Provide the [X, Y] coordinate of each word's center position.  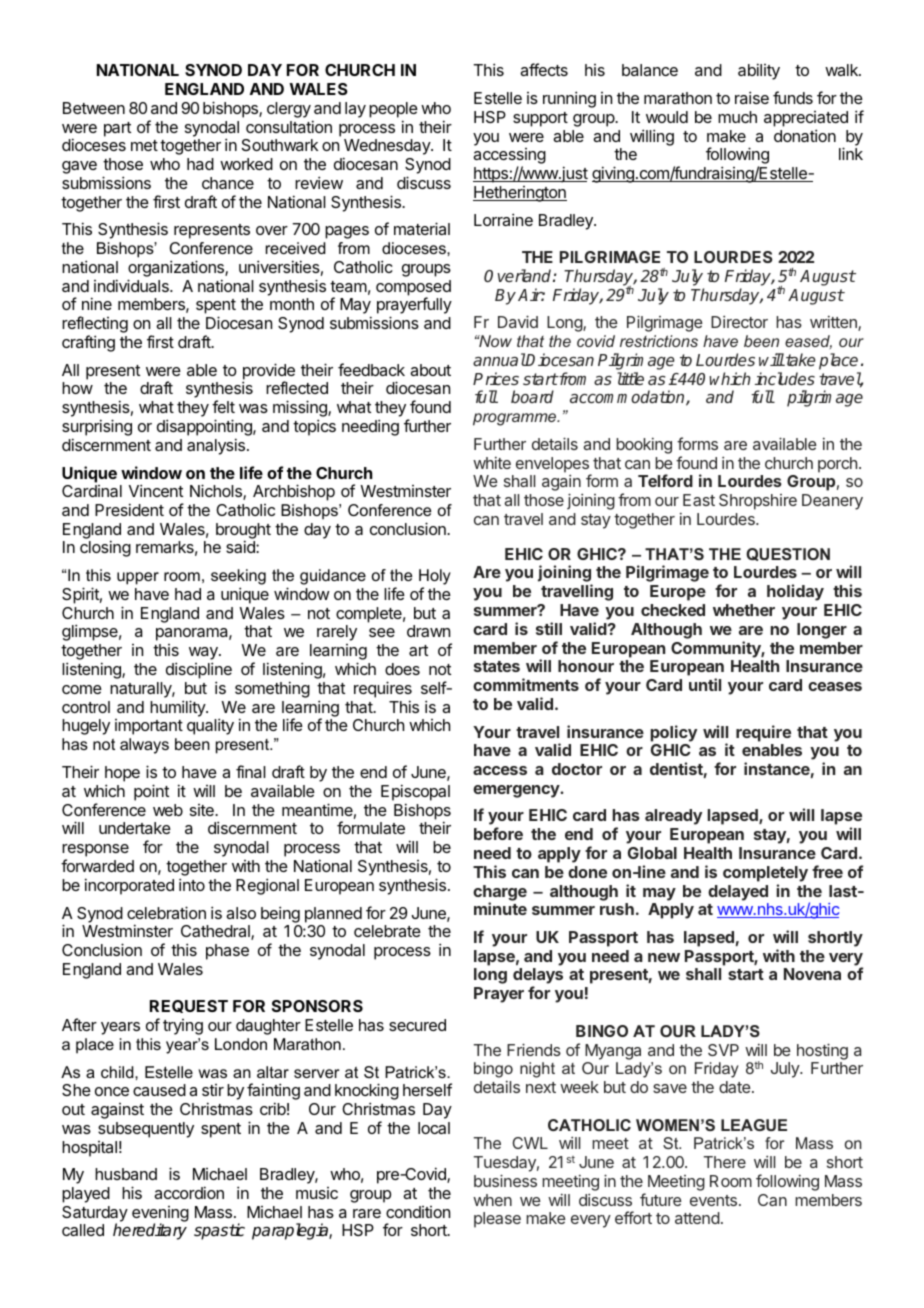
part [117, 129]
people [393, 110]
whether [744, 610]
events [713, 1200]
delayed [738, 893]
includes [785, 378]
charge [500, 894]
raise [752, 97]
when [492, 1200]
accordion [189, 1192]
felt [223, 406]
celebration [166, 912]
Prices [496, 378]
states [497, 666]
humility [178, 708]
